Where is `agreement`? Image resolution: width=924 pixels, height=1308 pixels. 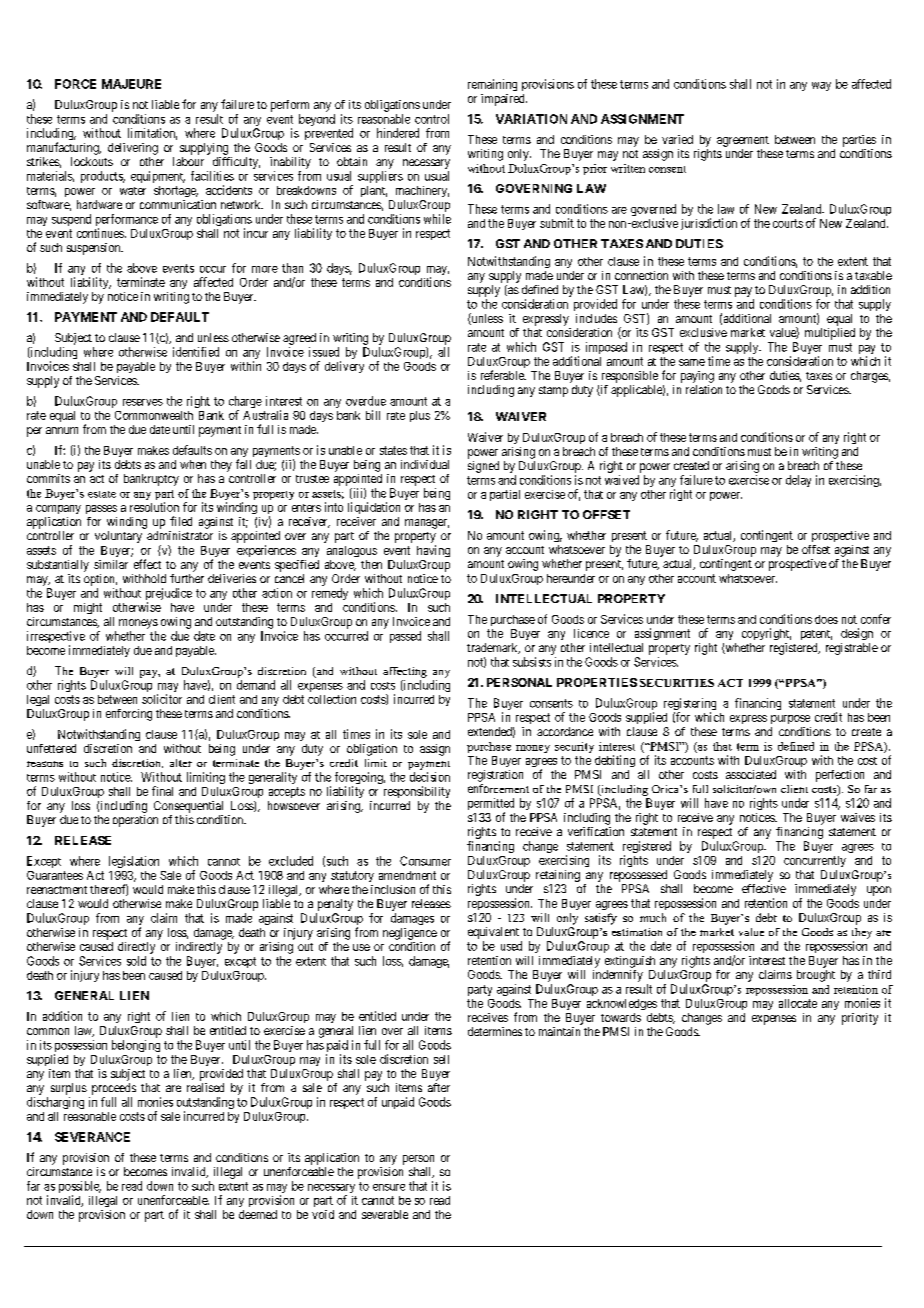 agreement is located at coordinates (743, 141).
